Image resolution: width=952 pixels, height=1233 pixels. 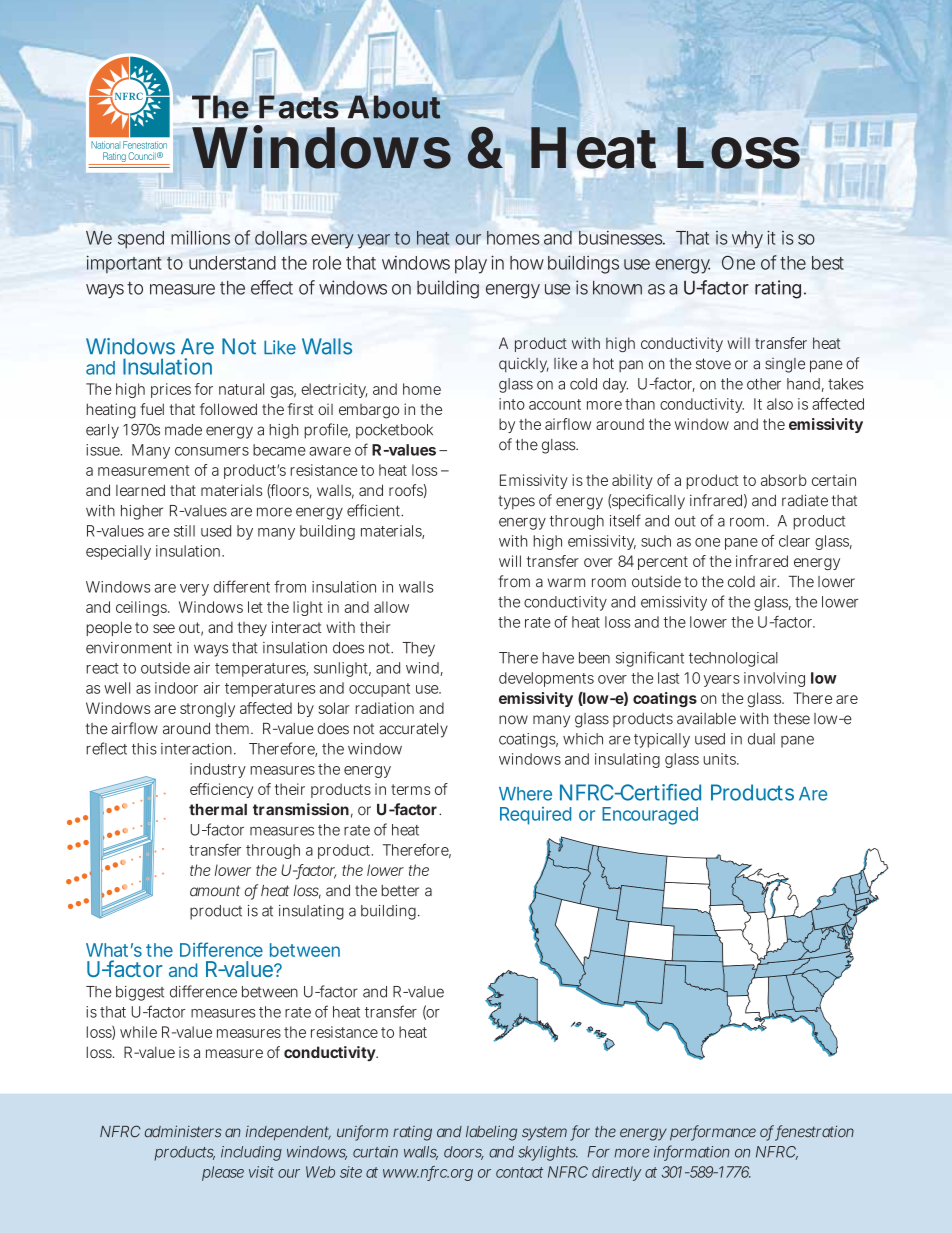 I want to click on Facts, so click(x=299, y=107).
